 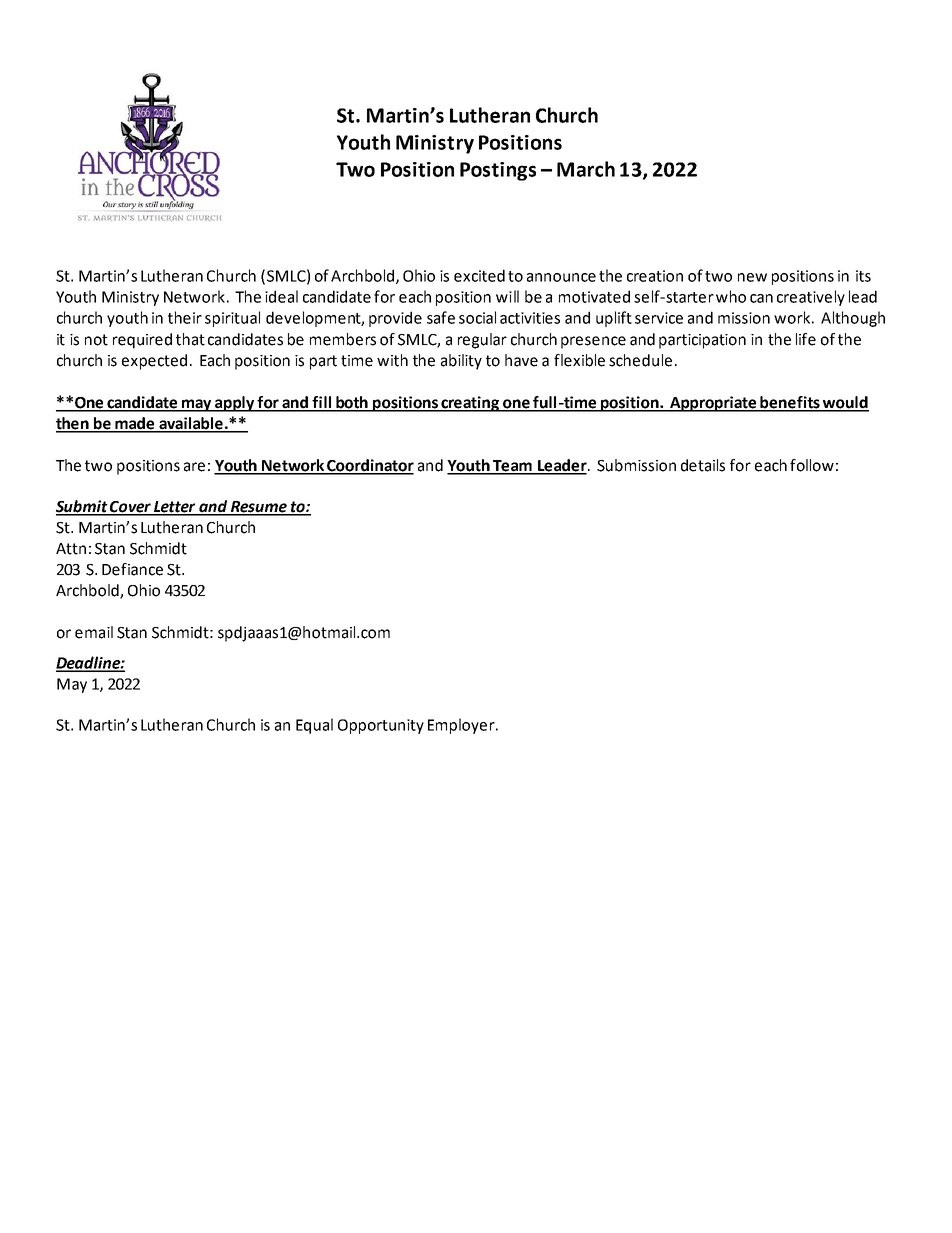 What do you see at coordinates (194, 467) in the document?
I see `are` at bounding box center [194, 467].
